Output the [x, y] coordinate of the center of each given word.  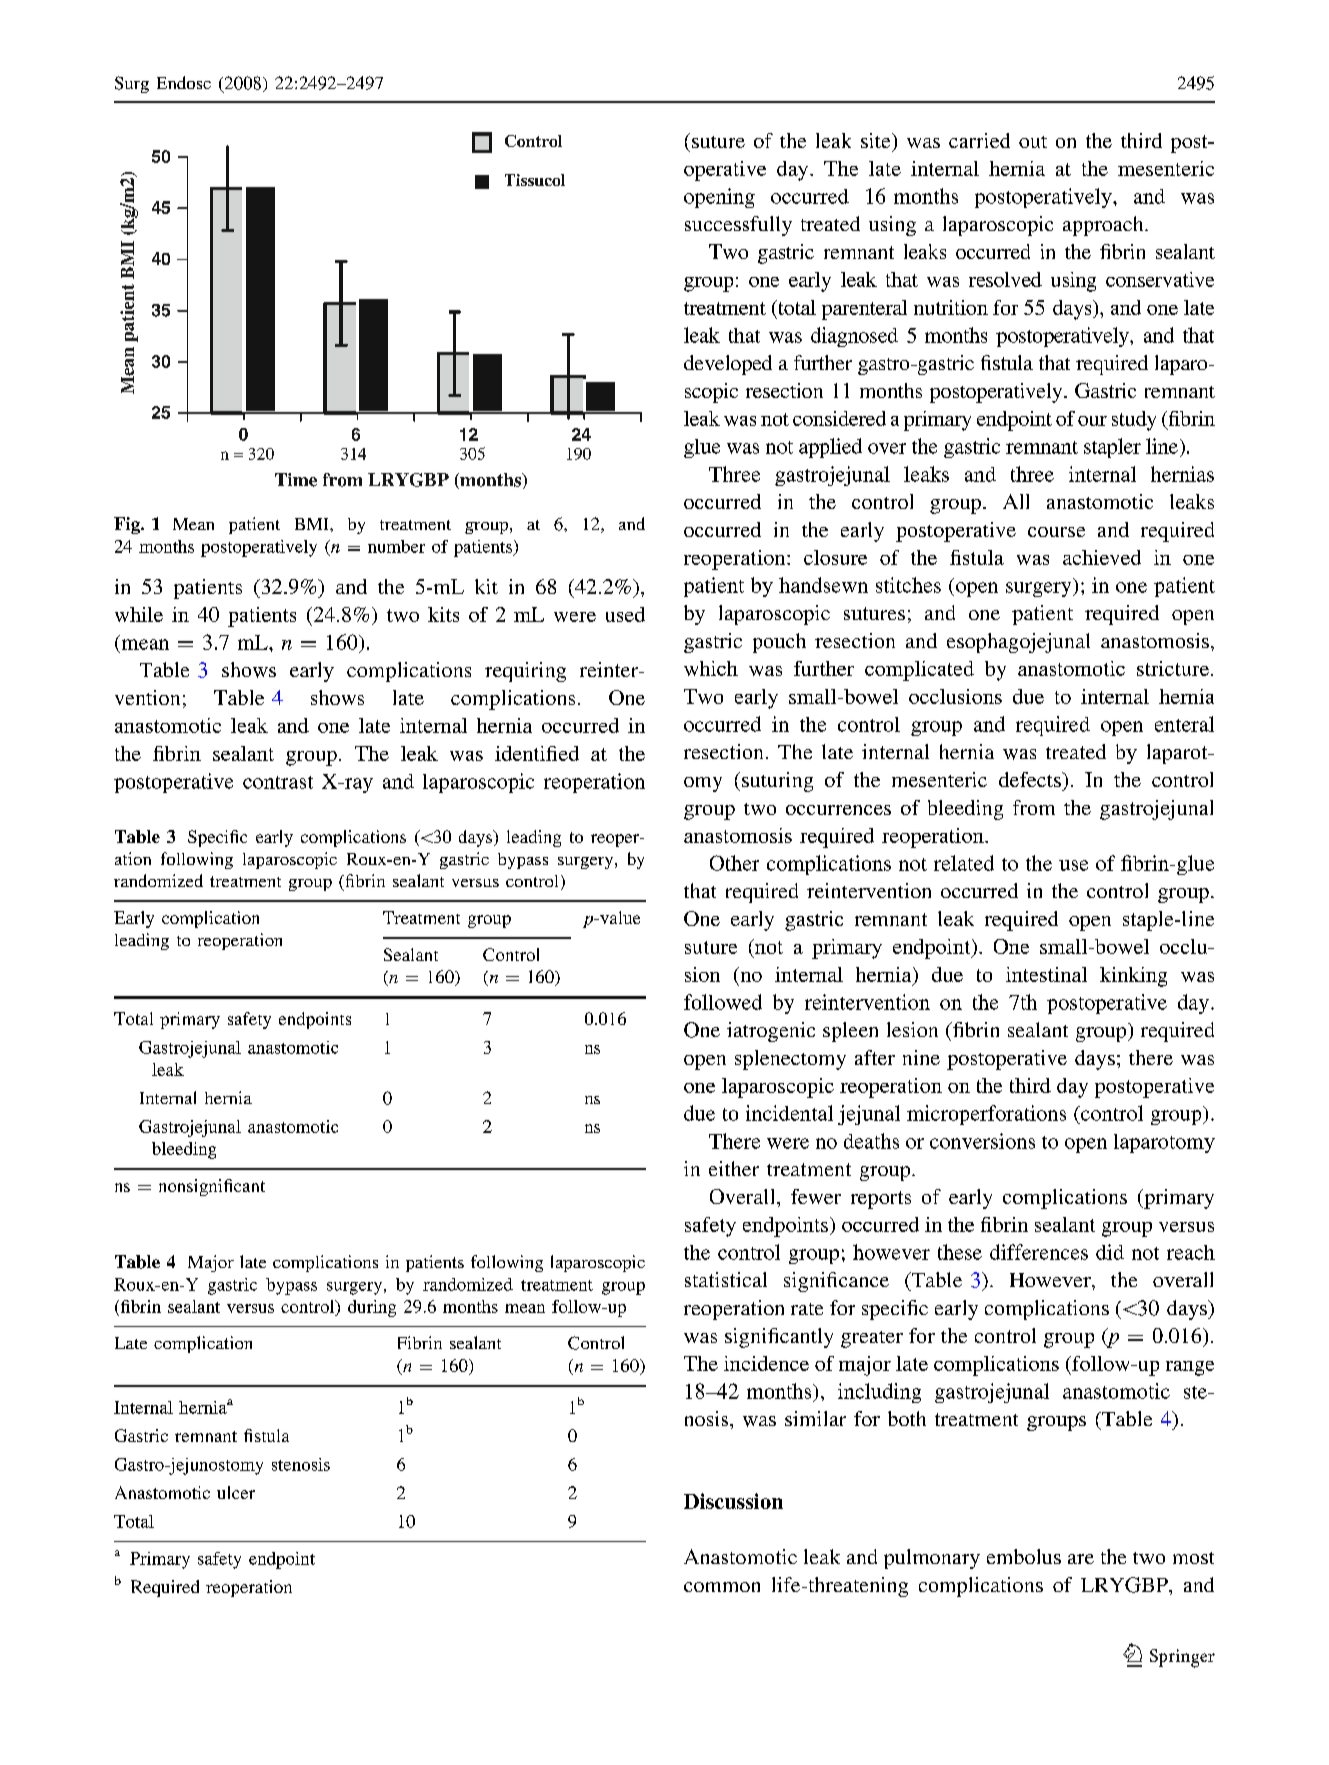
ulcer [236, 1492]
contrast [278, 782]
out [1033, 142]
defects [1031, 779]
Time [296, 480]
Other [734, 863]
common [722, 1587]
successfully [738, 226]
